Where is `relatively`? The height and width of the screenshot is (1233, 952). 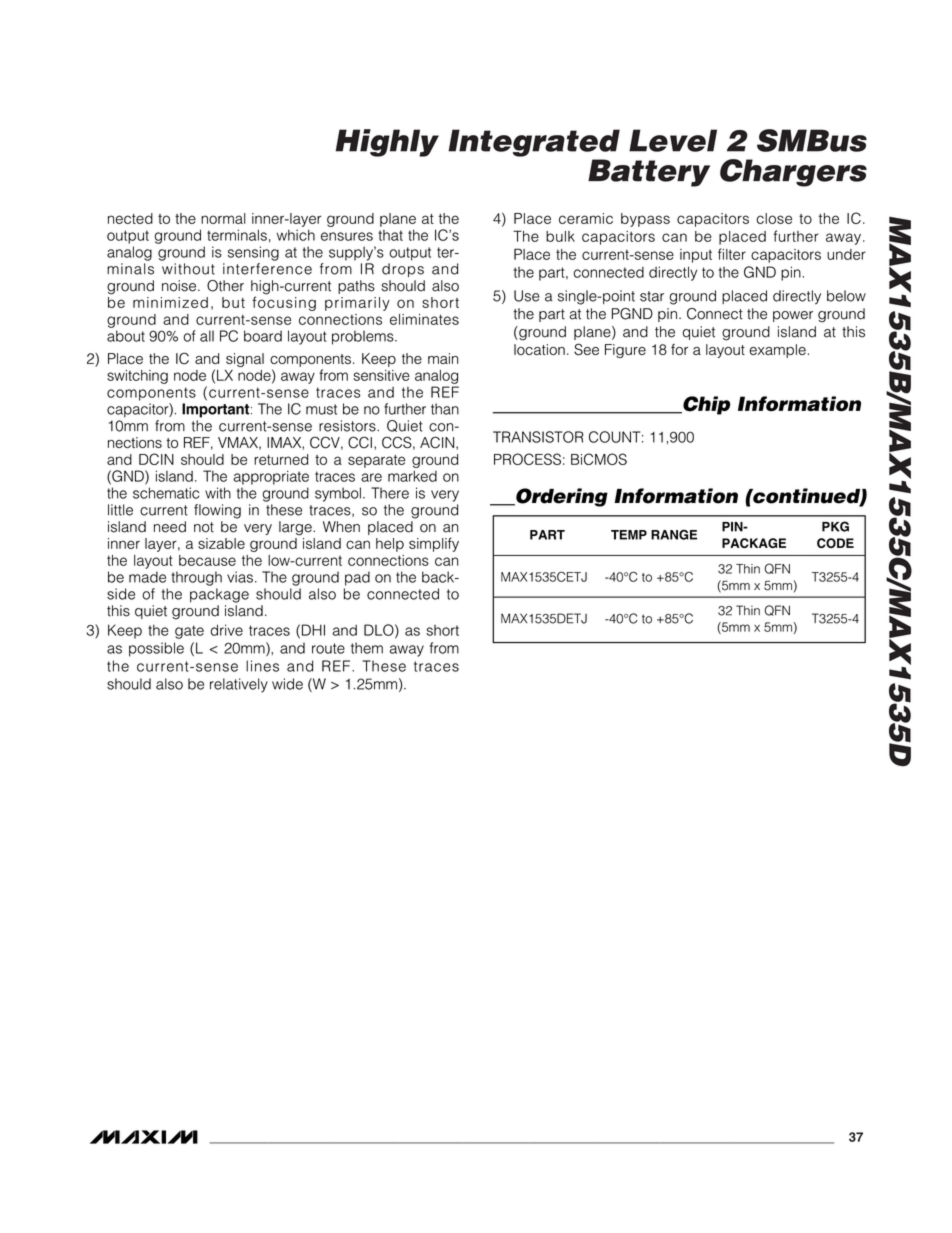
relatively is located at coordinates (239, 685).
